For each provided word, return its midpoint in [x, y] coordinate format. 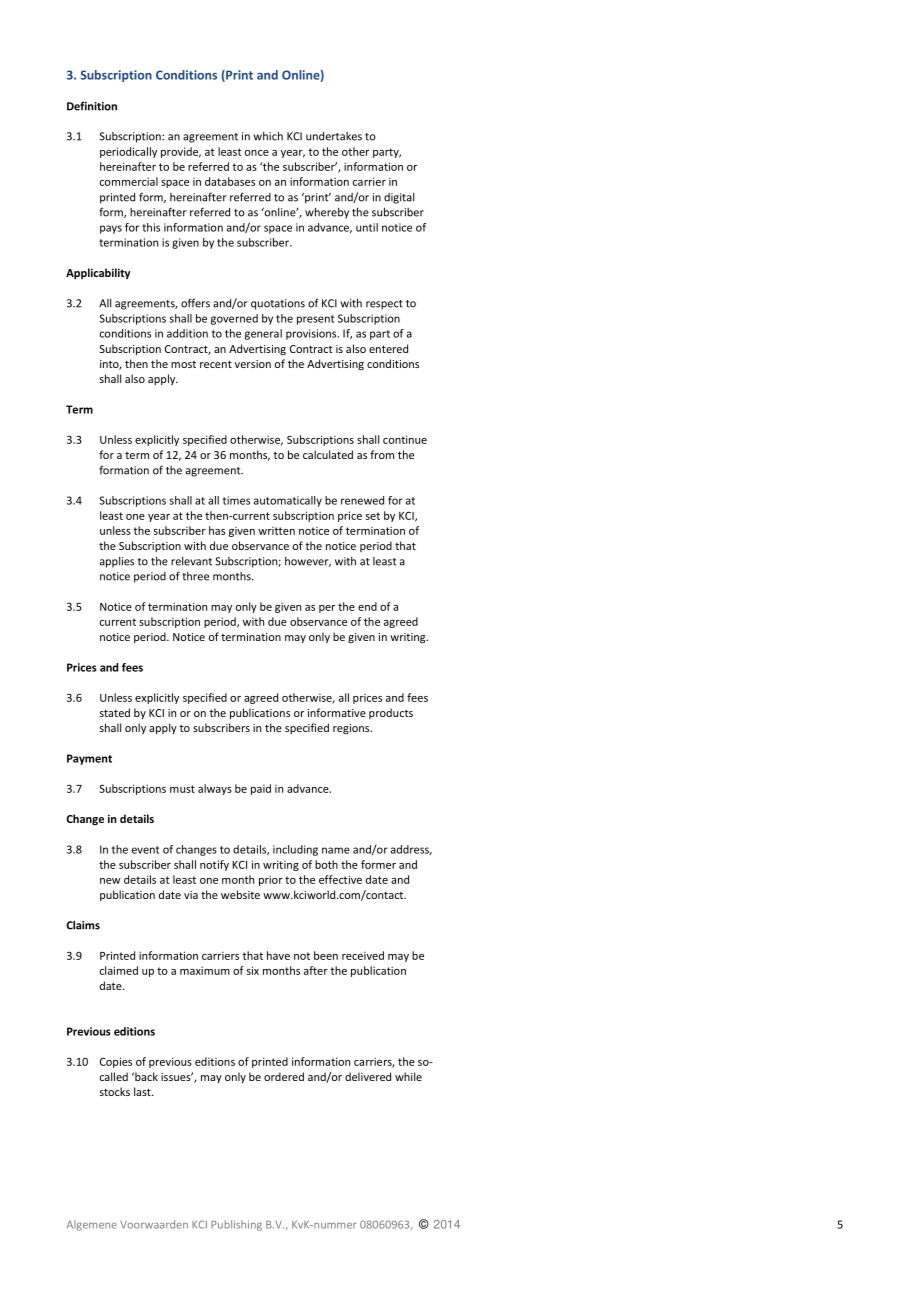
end [367, 606]
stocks [115, 1091]
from [382, 454]
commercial [129, 181]
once [257, 153]
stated [115, 712]
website [240, 894]
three [195, 576]
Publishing [236, 1225]
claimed [119, 970]
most [183, 364]
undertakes [334, 136]
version [253, 364]
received [363, 955]
